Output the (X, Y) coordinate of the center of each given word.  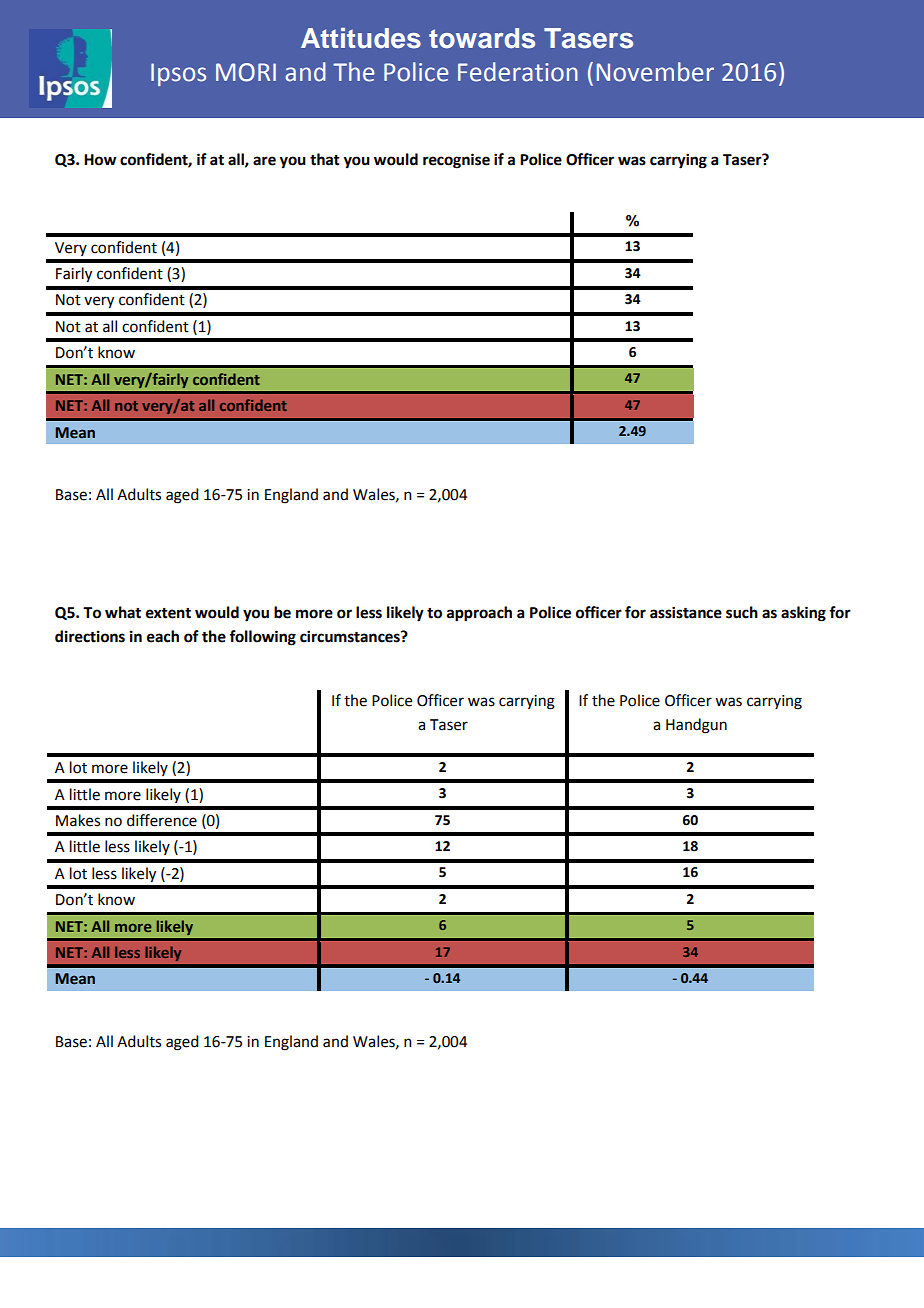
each (163, 636)
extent (168, 613)
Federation (518, 72)
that (325, 159)
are (264, 161)
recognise (456, 161)
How (100, 160)
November (655, 72)
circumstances (351, 636)
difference (162, 820)
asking (803, 614)
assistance (686, 612)
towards (482, 38)
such (742, 612)
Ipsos (178, 74)
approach (479, 614)
